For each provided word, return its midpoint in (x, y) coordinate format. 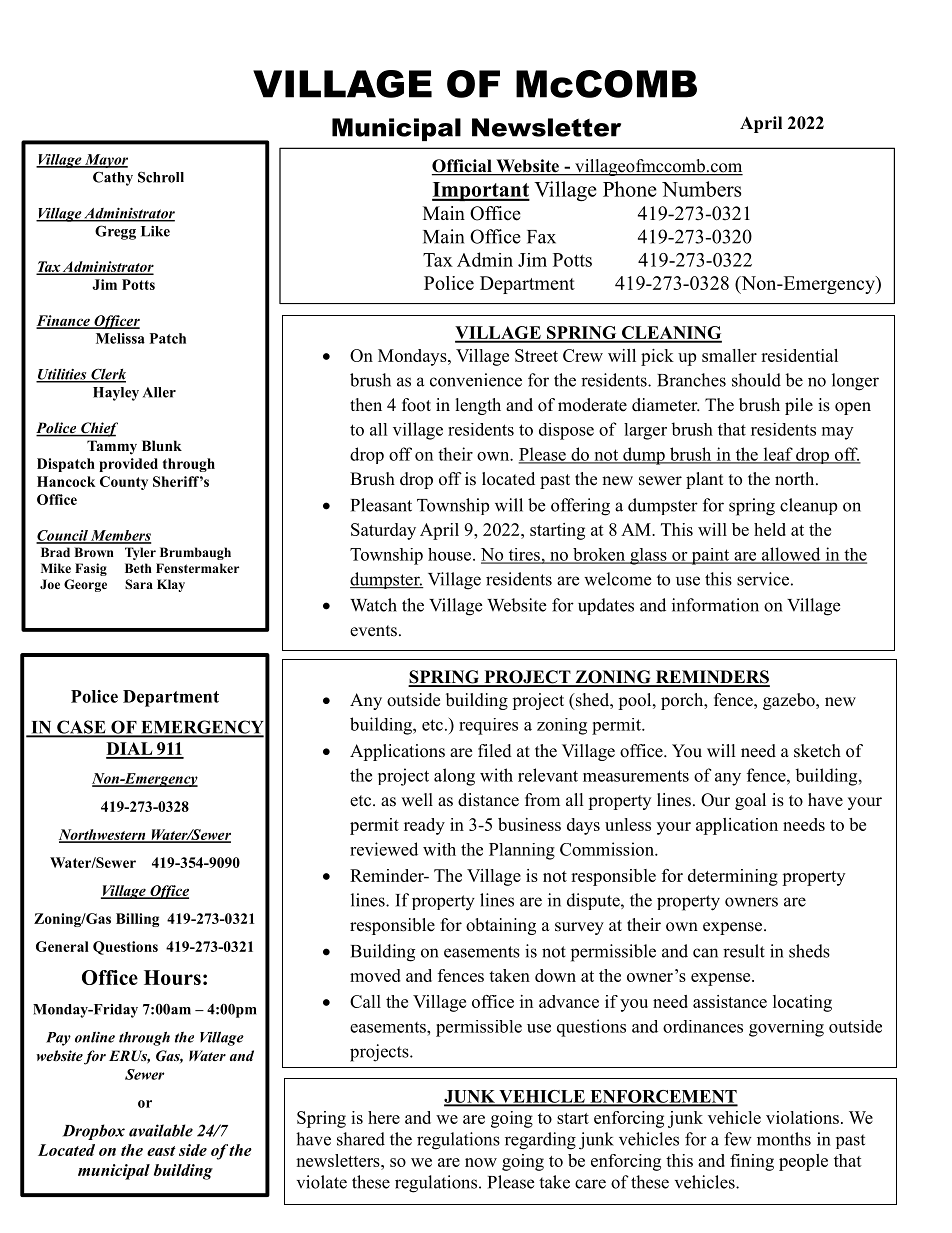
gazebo (790, 701)
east (161, 1151)
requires (488, 726)
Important (481, 191)
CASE (81, 728)
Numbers (701, 189)
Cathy (113, 178)
